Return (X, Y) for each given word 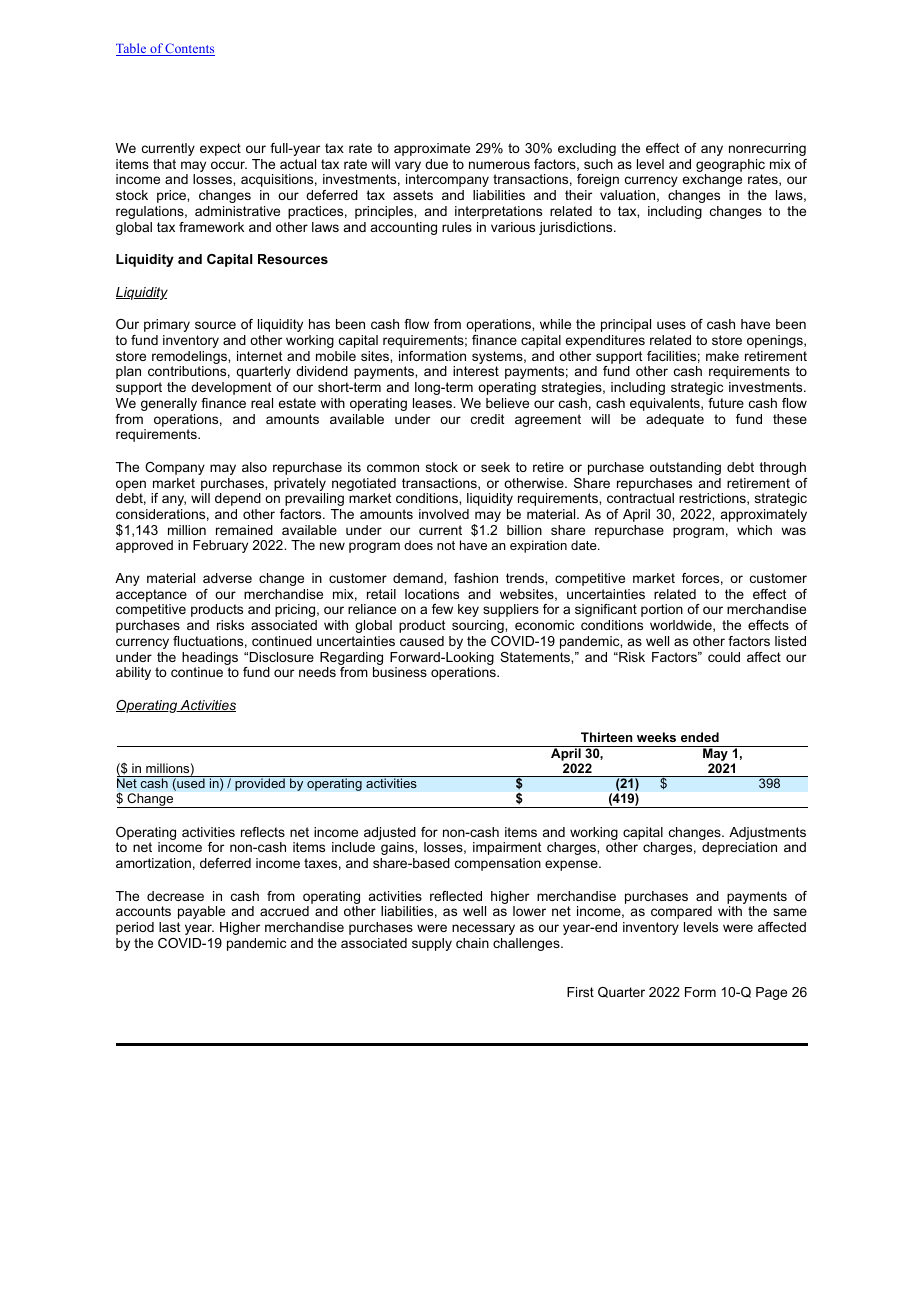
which (754, 530)
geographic (730, 167)
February (220, 546)
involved (444, 514)
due (436, 164)
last (170, 927)
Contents (189, 49)
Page (771, 993)
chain (472, 943)
